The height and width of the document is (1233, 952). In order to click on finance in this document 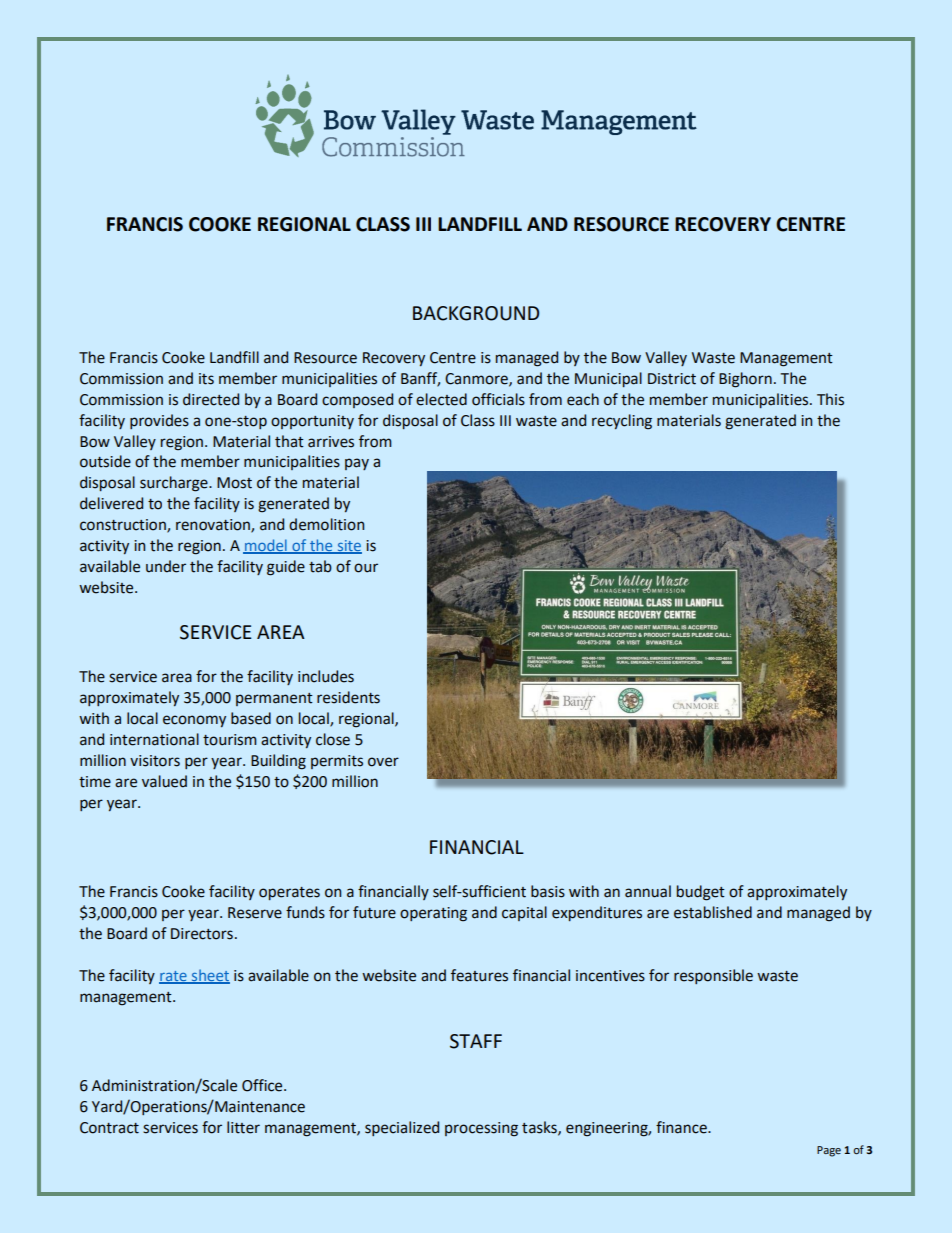, I will do `click(682, 1127)`.
